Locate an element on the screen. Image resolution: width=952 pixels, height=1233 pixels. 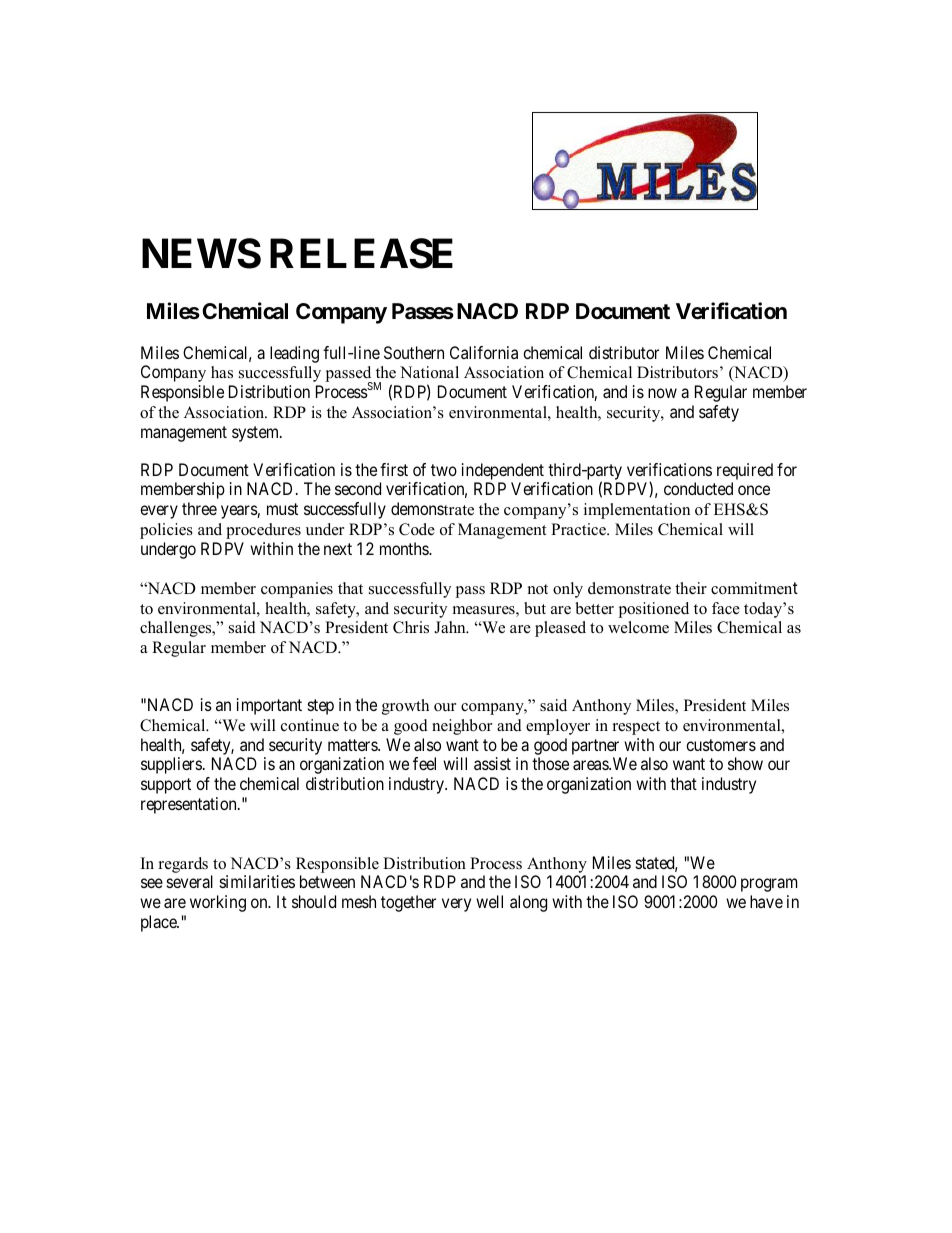
their is located at coordinates (691, 588).
